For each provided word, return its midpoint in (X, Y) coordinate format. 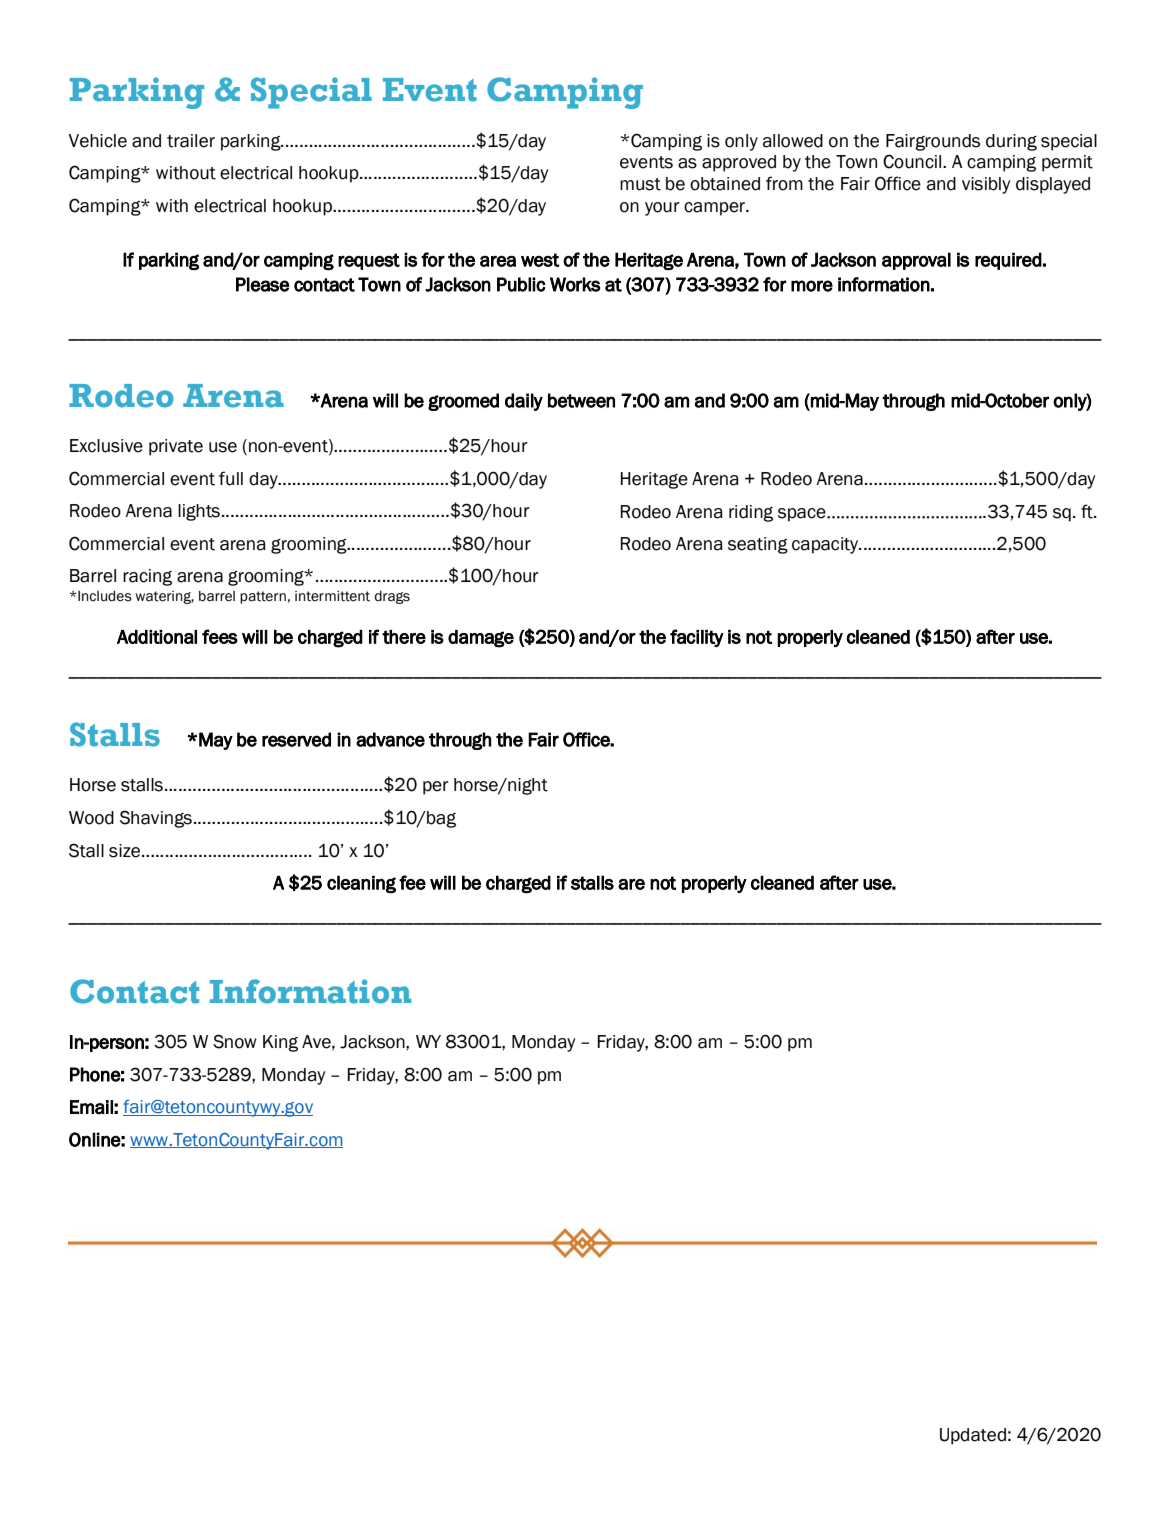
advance (390, 739)
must (640, 184)
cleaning (361, 884)
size (126, 851)
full (231, 478)
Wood (91, 818)
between (581, 400)
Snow (235, 1041)
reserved (296, 739)
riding (751, 513)
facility (697, 638)
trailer (191, 141)
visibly (986, 185)
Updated (973, 1436)
